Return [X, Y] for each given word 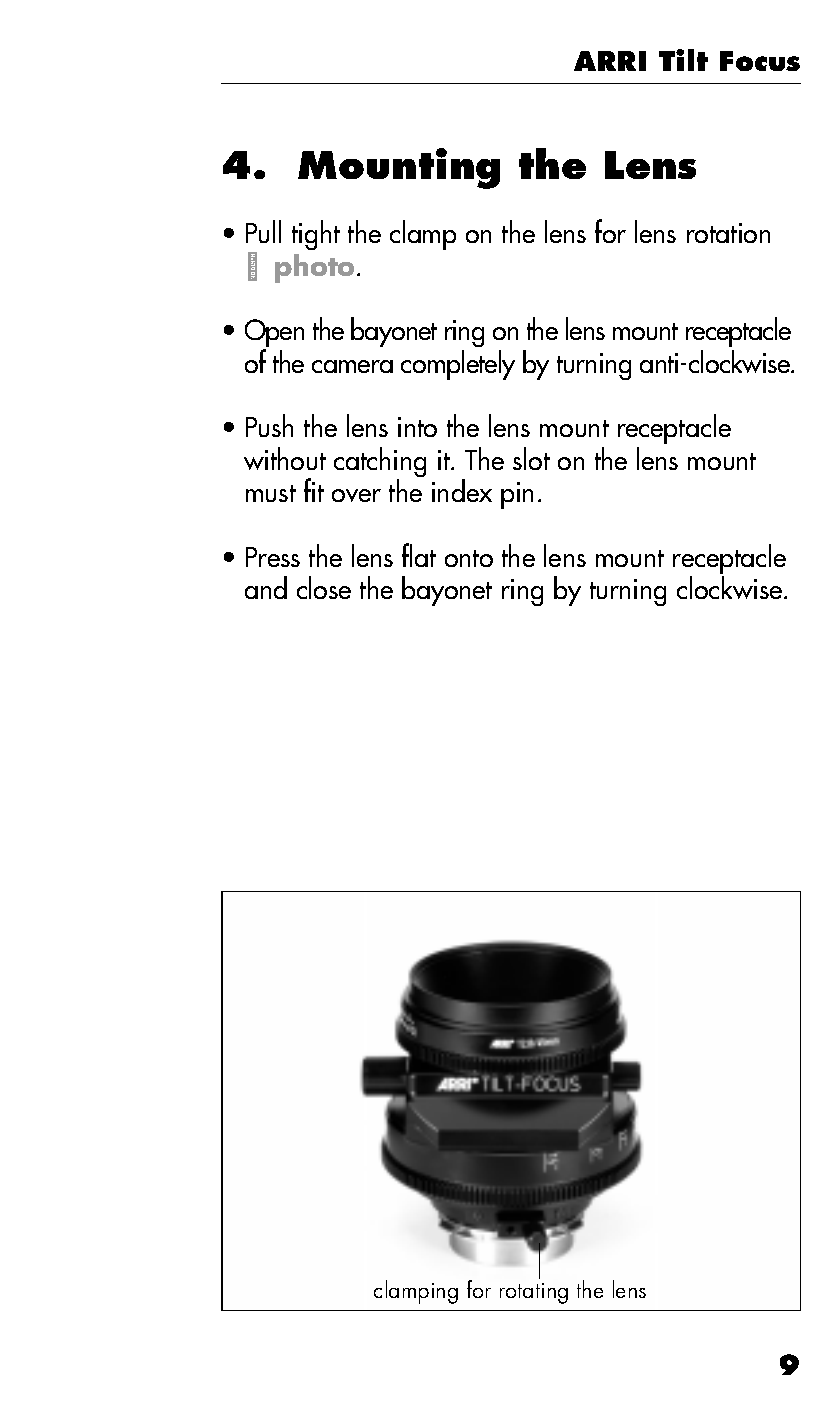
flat [419, 555]
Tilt [683, 60]
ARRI [610, 61]
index [462, 490]
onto [469, 558]
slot [531, 458]
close [324, 587]
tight [316, 235]
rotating [534, 1293]
